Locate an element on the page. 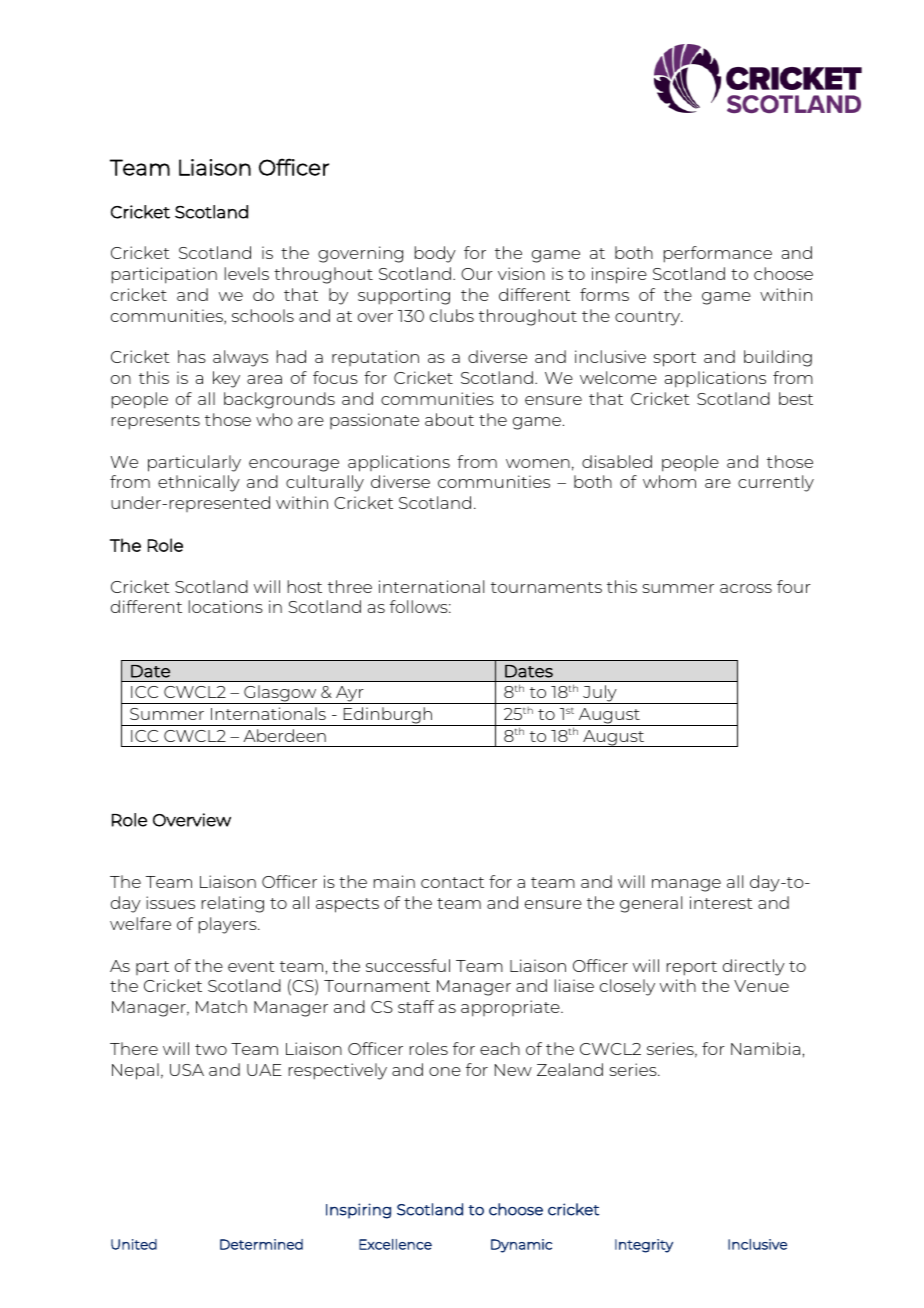 The width and height of the page is (924, 1308). performance is located at coordinates (718, 254).
